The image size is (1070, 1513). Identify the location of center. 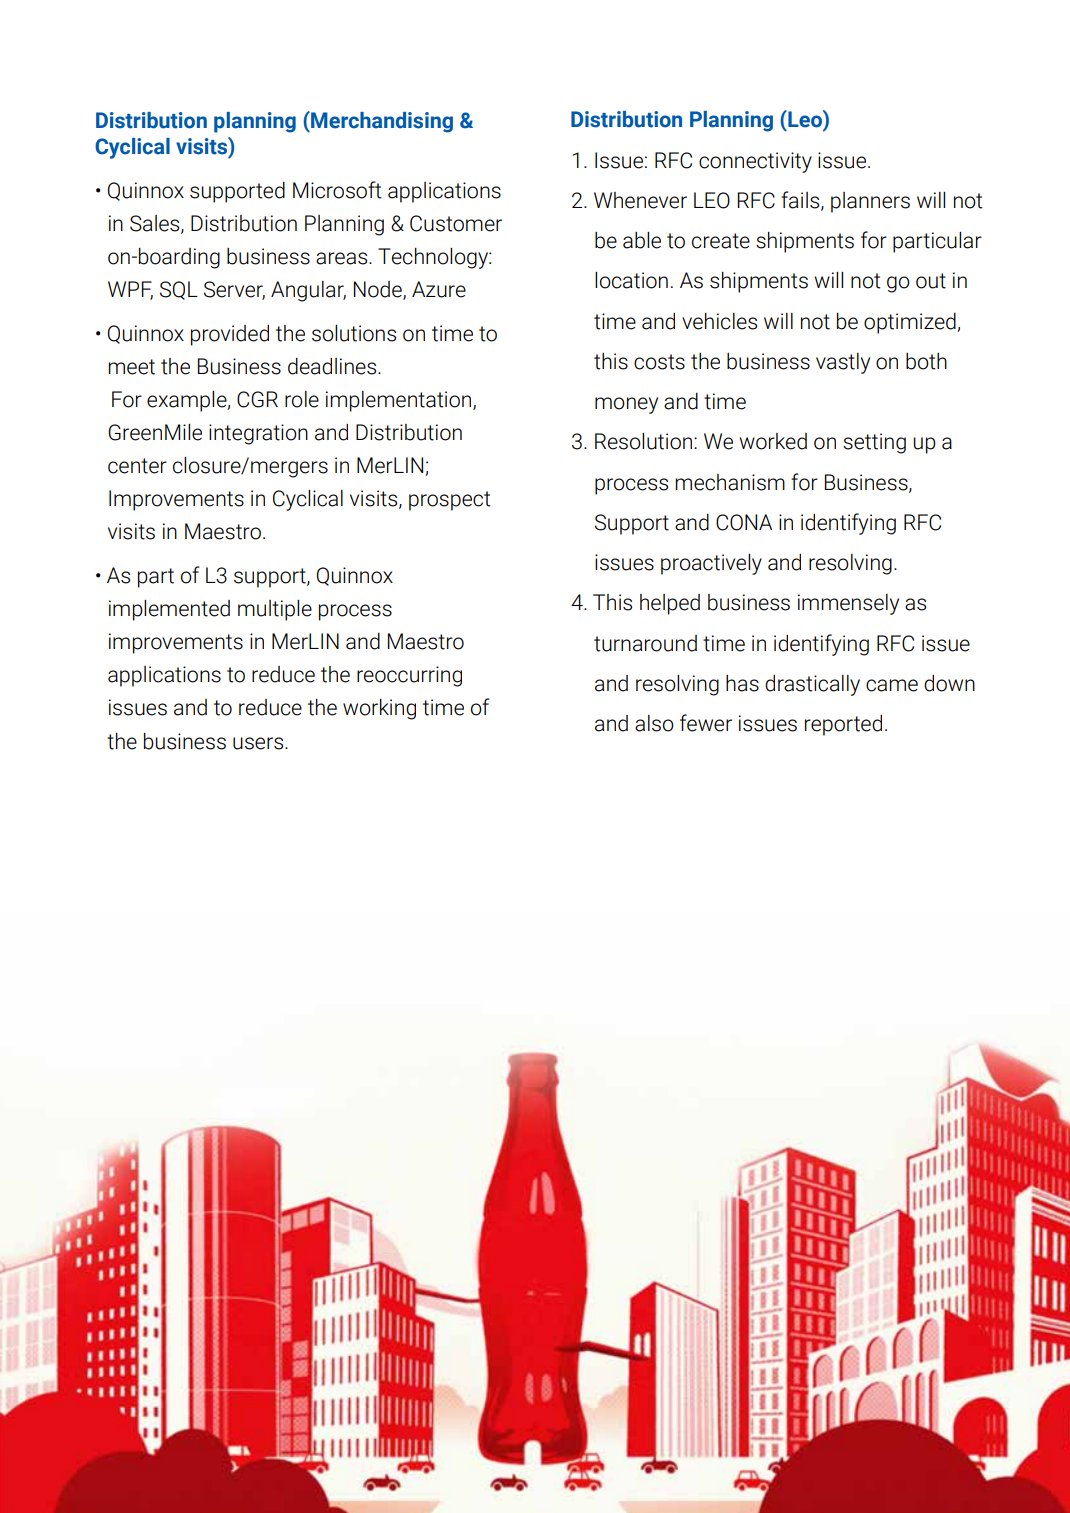
(137, 466).
